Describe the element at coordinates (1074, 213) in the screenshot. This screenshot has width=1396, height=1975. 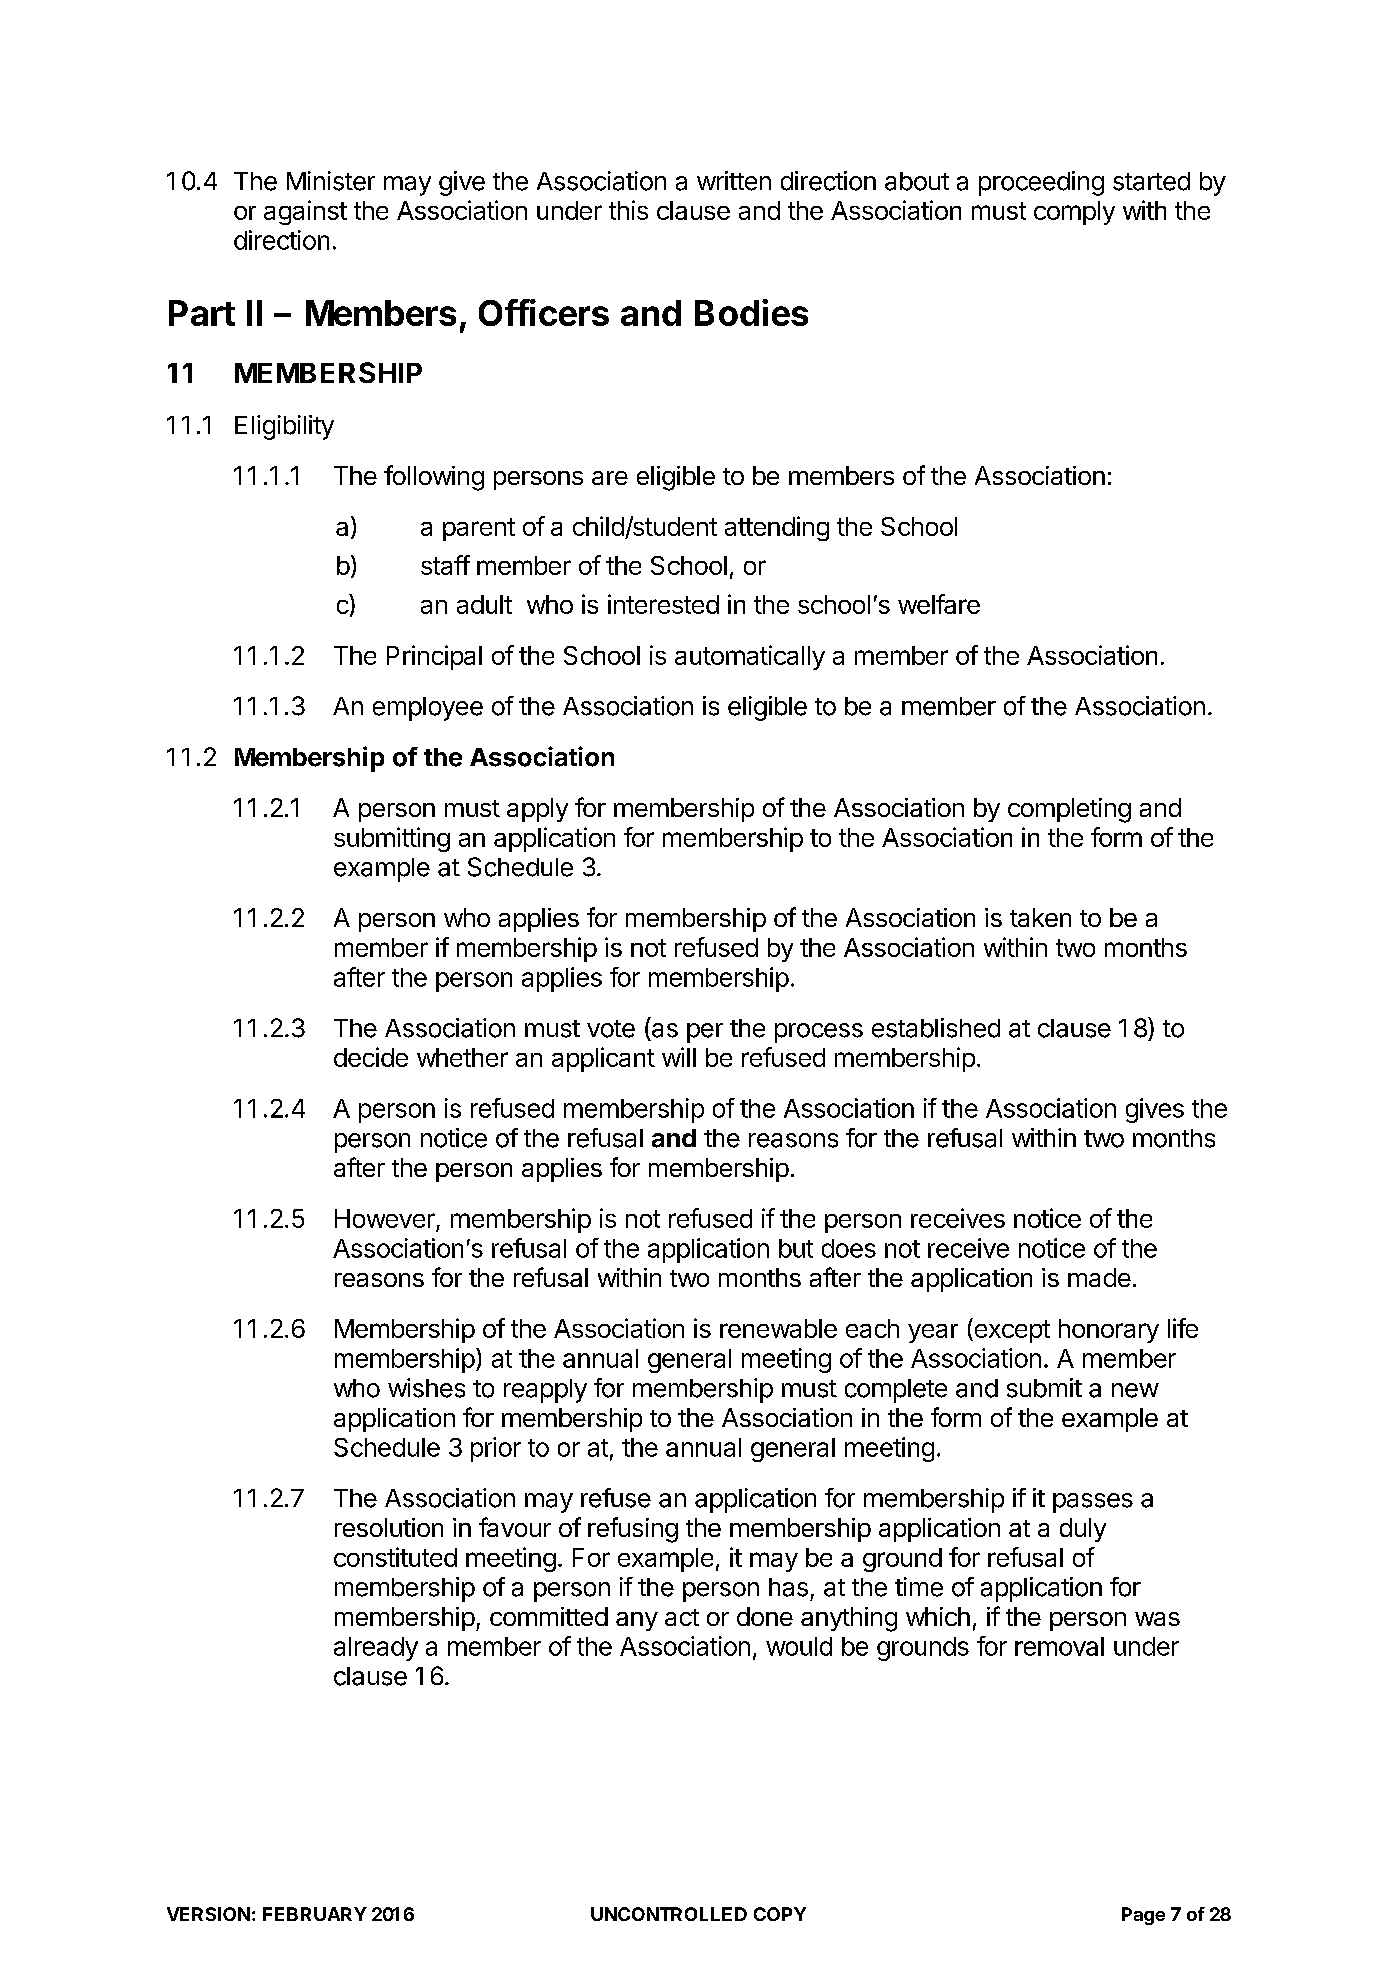
I see `comply` at that location.
